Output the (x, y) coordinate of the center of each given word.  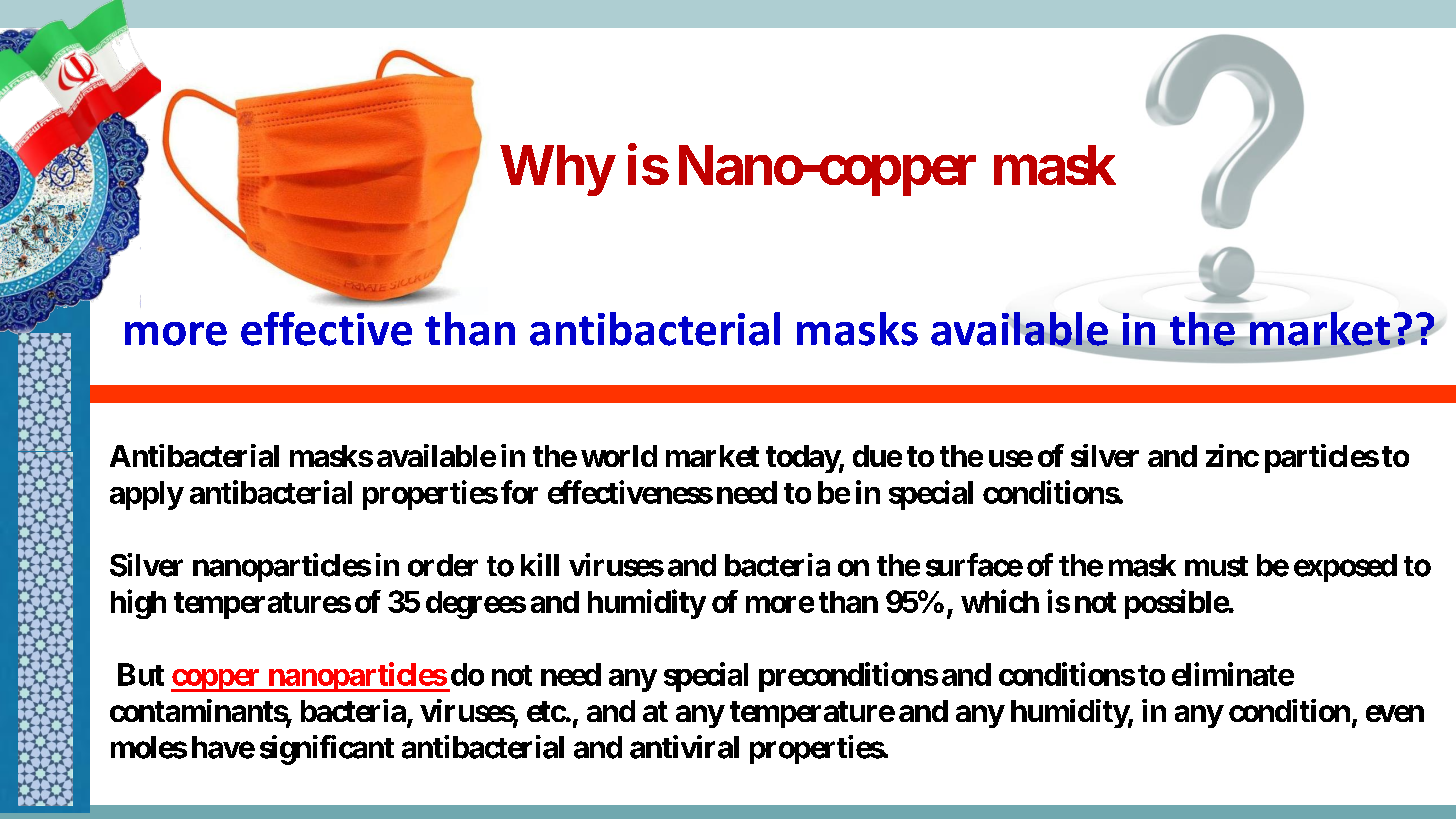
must (1216, 566)
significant (327, 750)
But (141, 674)
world (619, 456)
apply (146, 495)
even (1395, 713)
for (519, 492)
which (1000, 601)
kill (540, 564)
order (443, 565)
